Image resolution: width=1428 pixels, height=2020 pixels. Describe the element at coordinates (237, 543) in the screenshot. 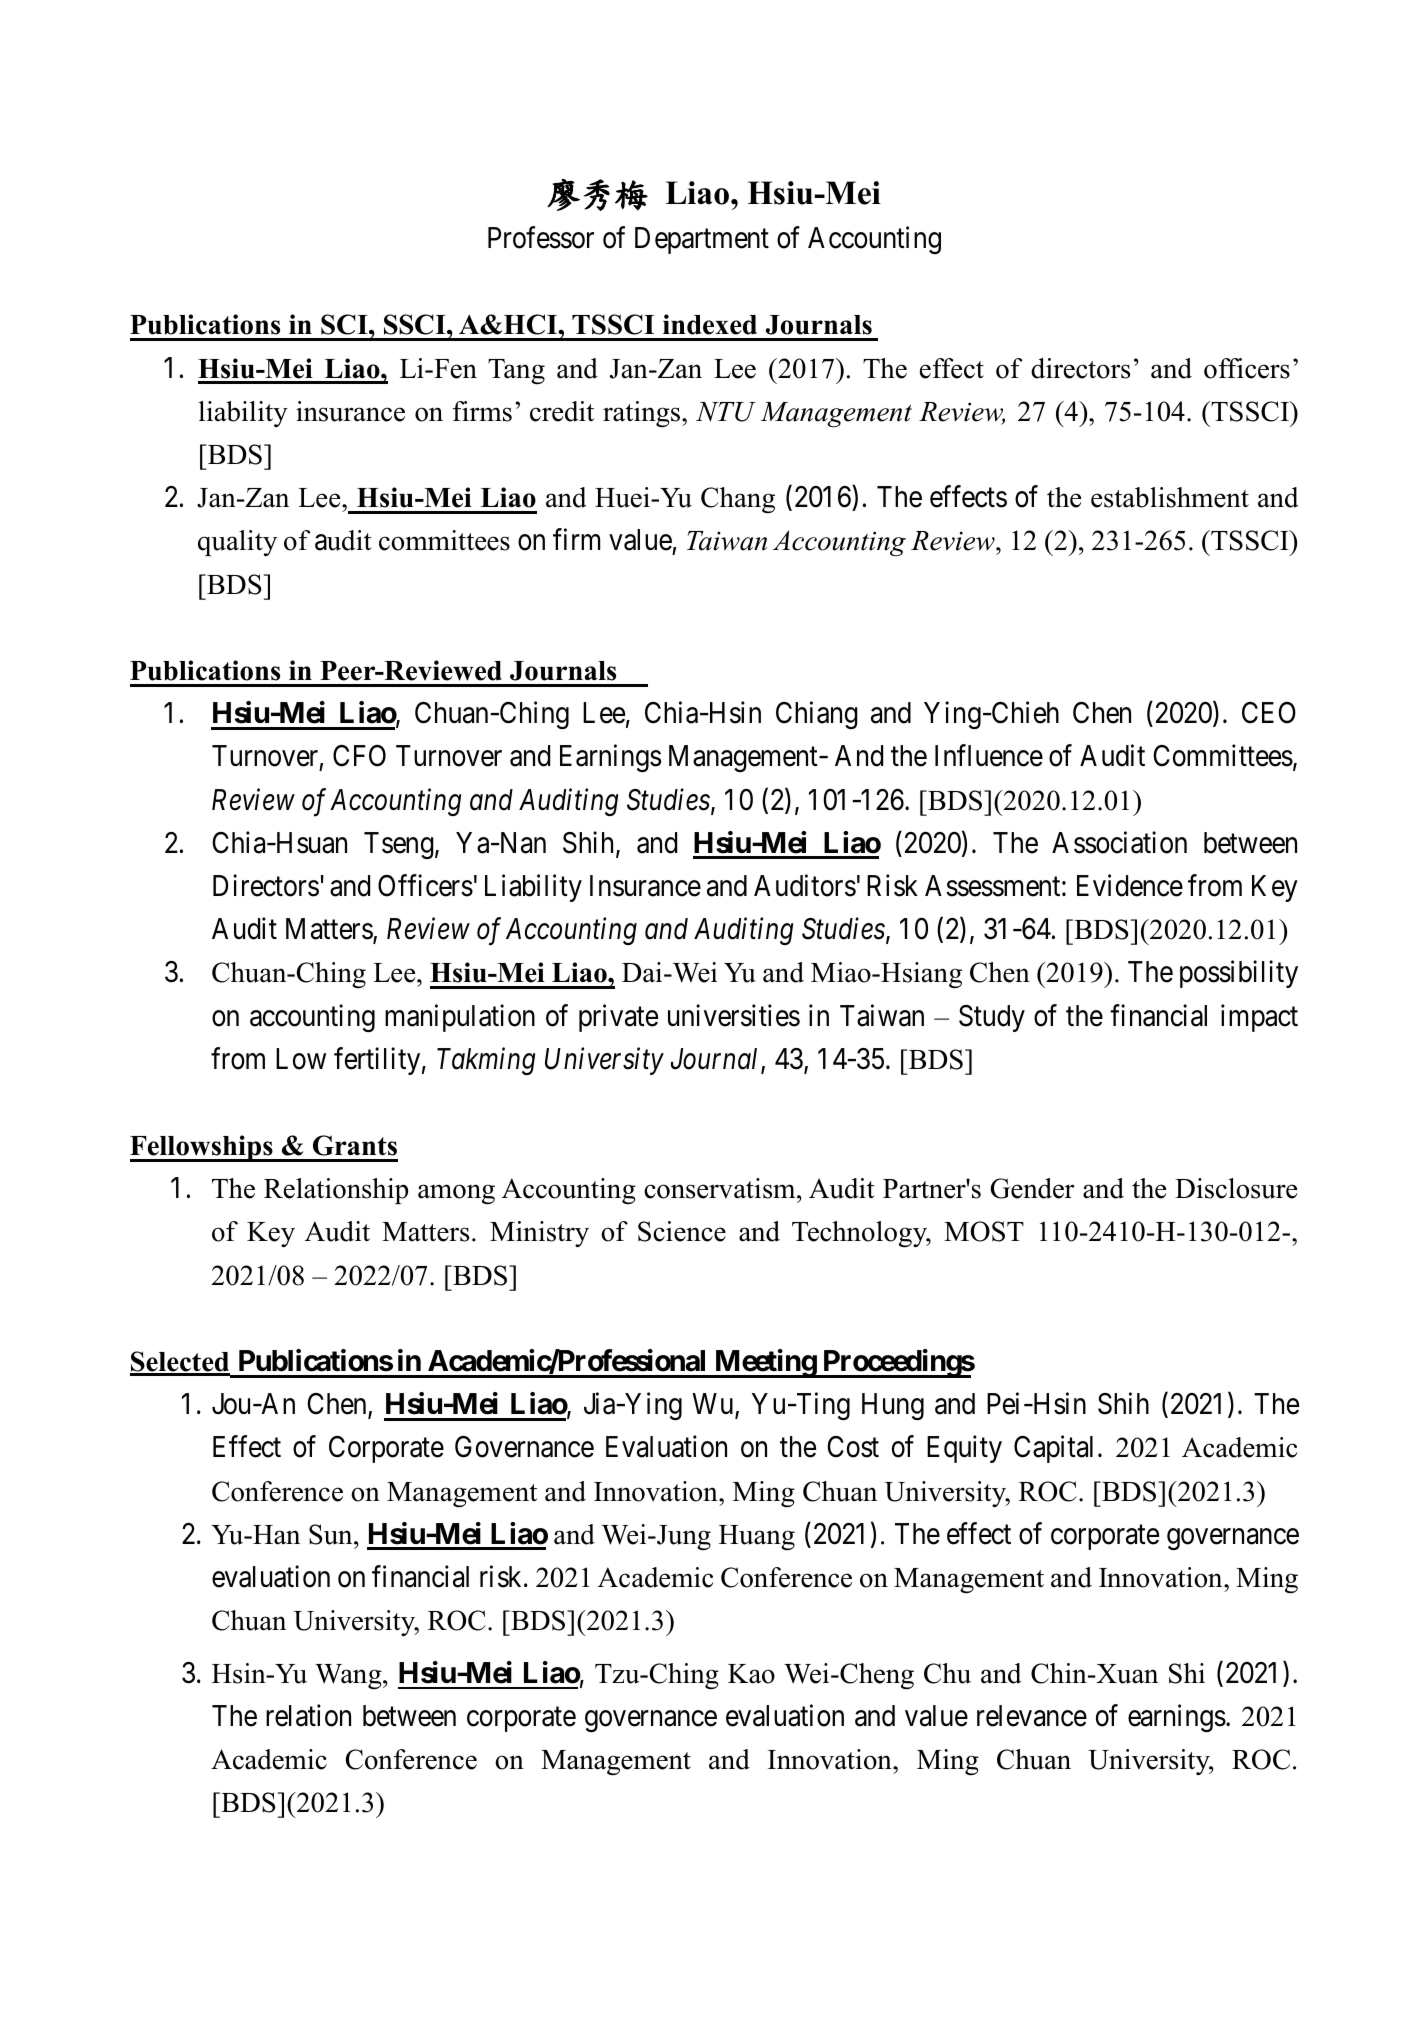

I see `quality` at that location.
